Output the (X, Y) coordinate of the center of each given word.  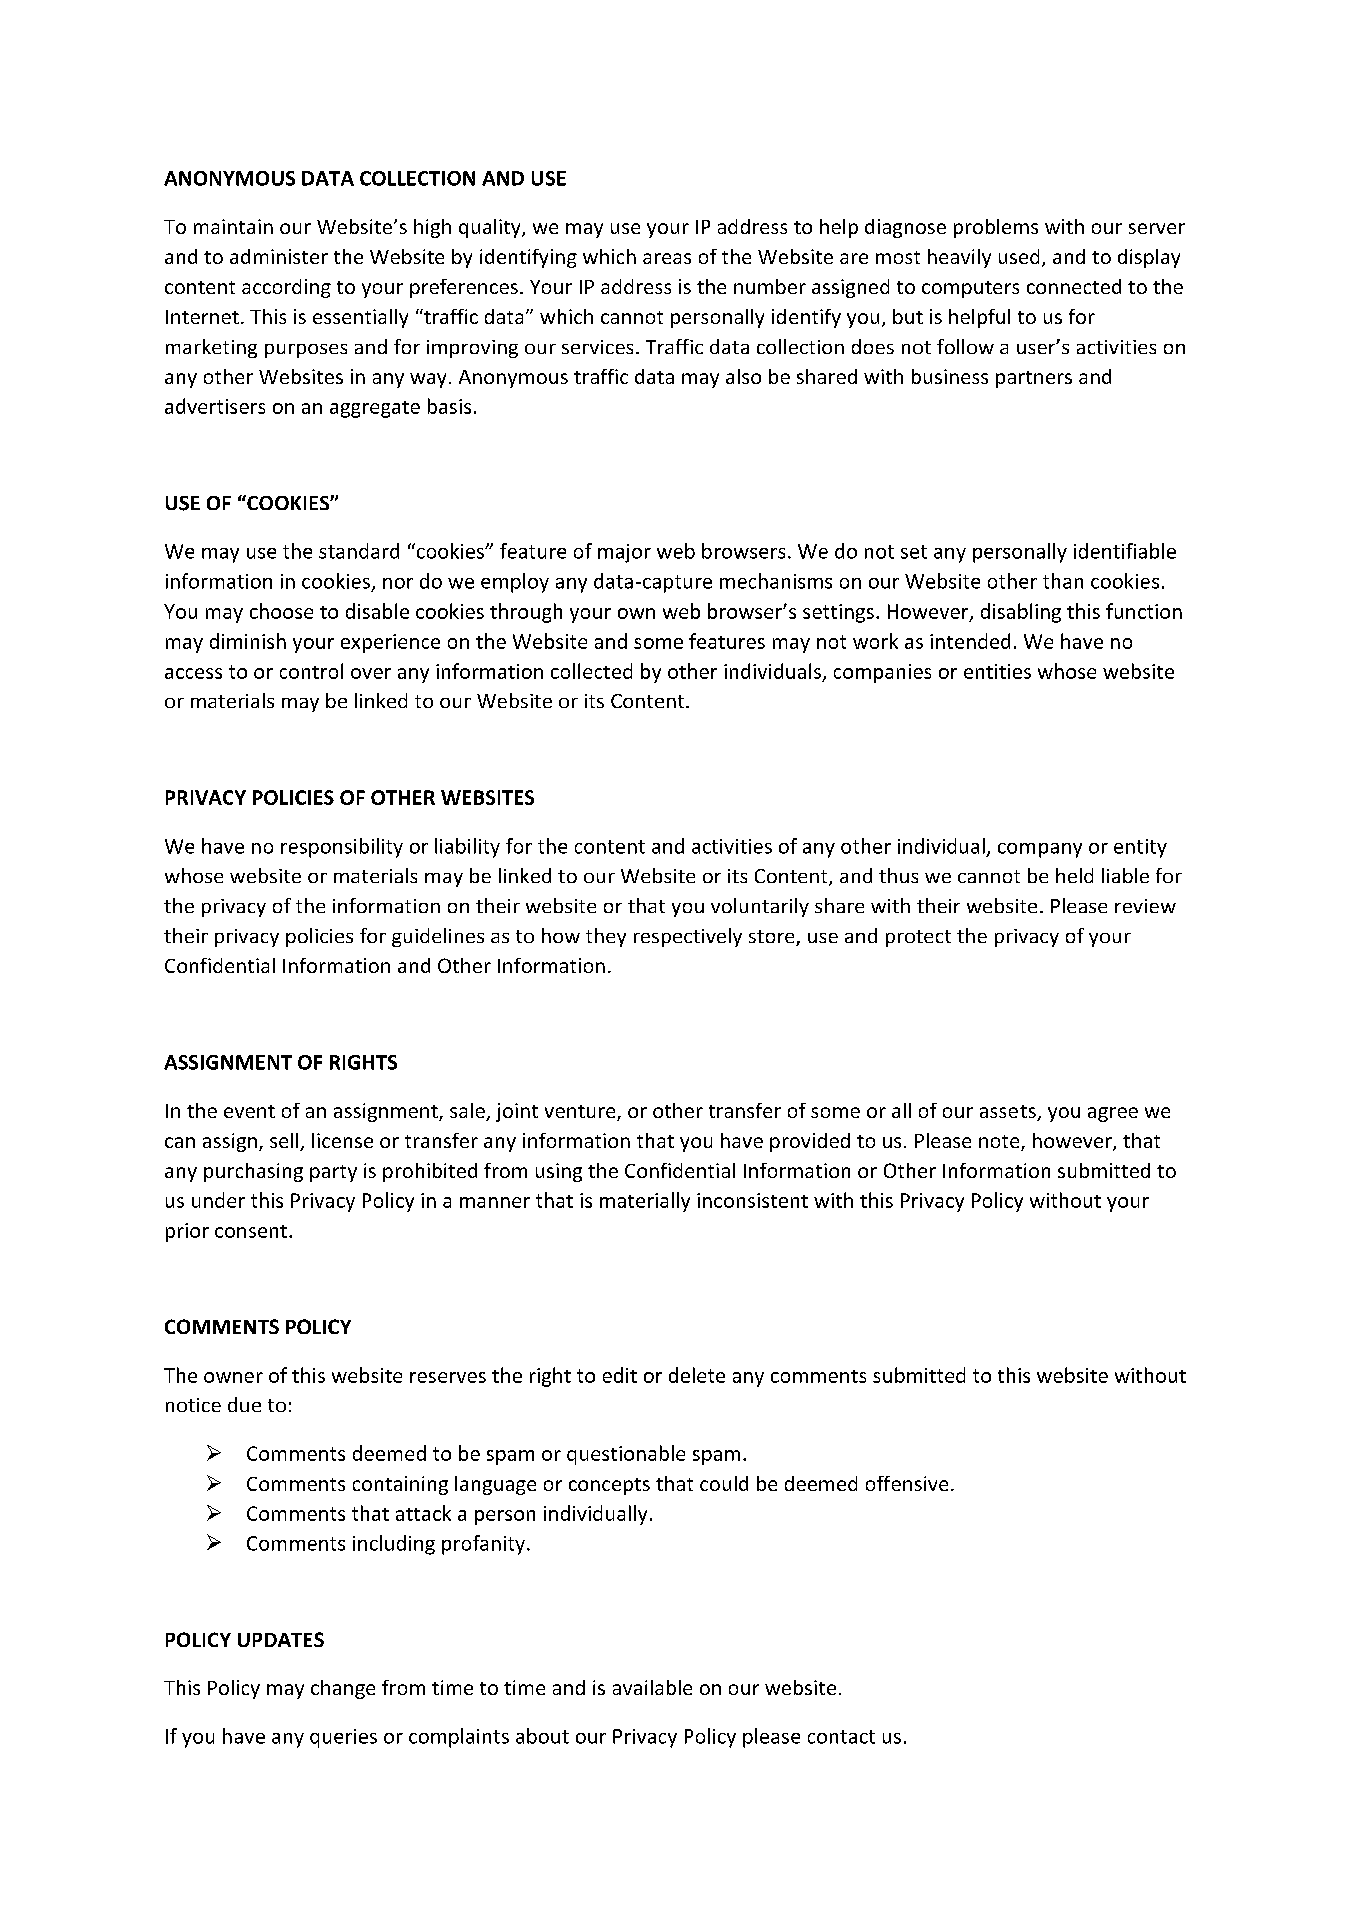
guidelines (438, 937)
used (1019, 256)
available (652, 1687)
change (343, 1689)
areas (667, 258)
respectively (688, 937)
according (286, 288)
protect (918, 938)
